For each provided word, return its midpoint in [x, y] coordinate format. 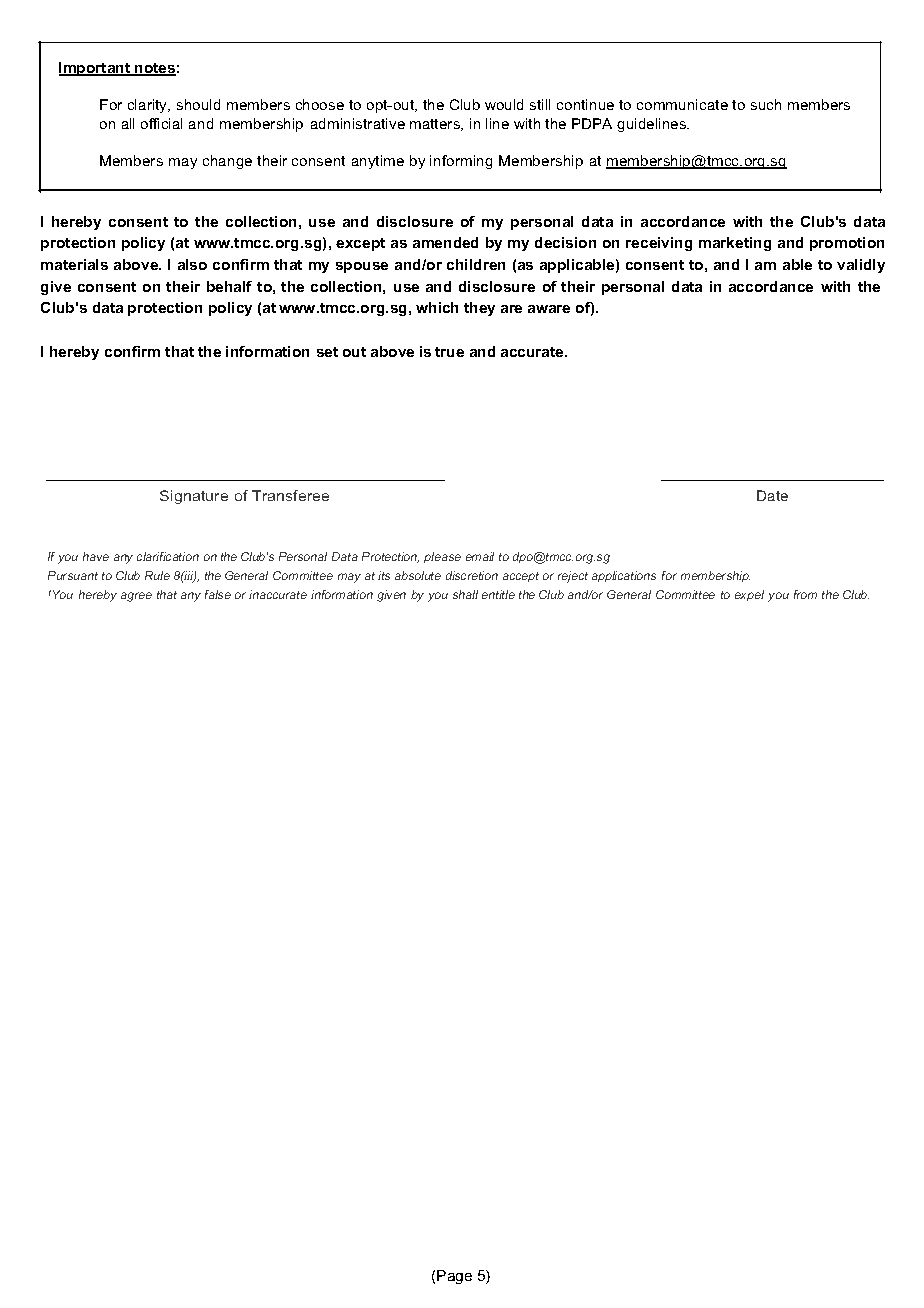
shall [465, 594]
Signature [194, 497]
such [766, 104]
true [449, 352]
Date [772, 495]
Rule [157, 575]
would [504, 104]
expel [749, 595]
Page [454, 1277]
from [805, 594]
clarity [149, 106]
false [218, 594]
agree [136, 597]
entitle [498, 594]
